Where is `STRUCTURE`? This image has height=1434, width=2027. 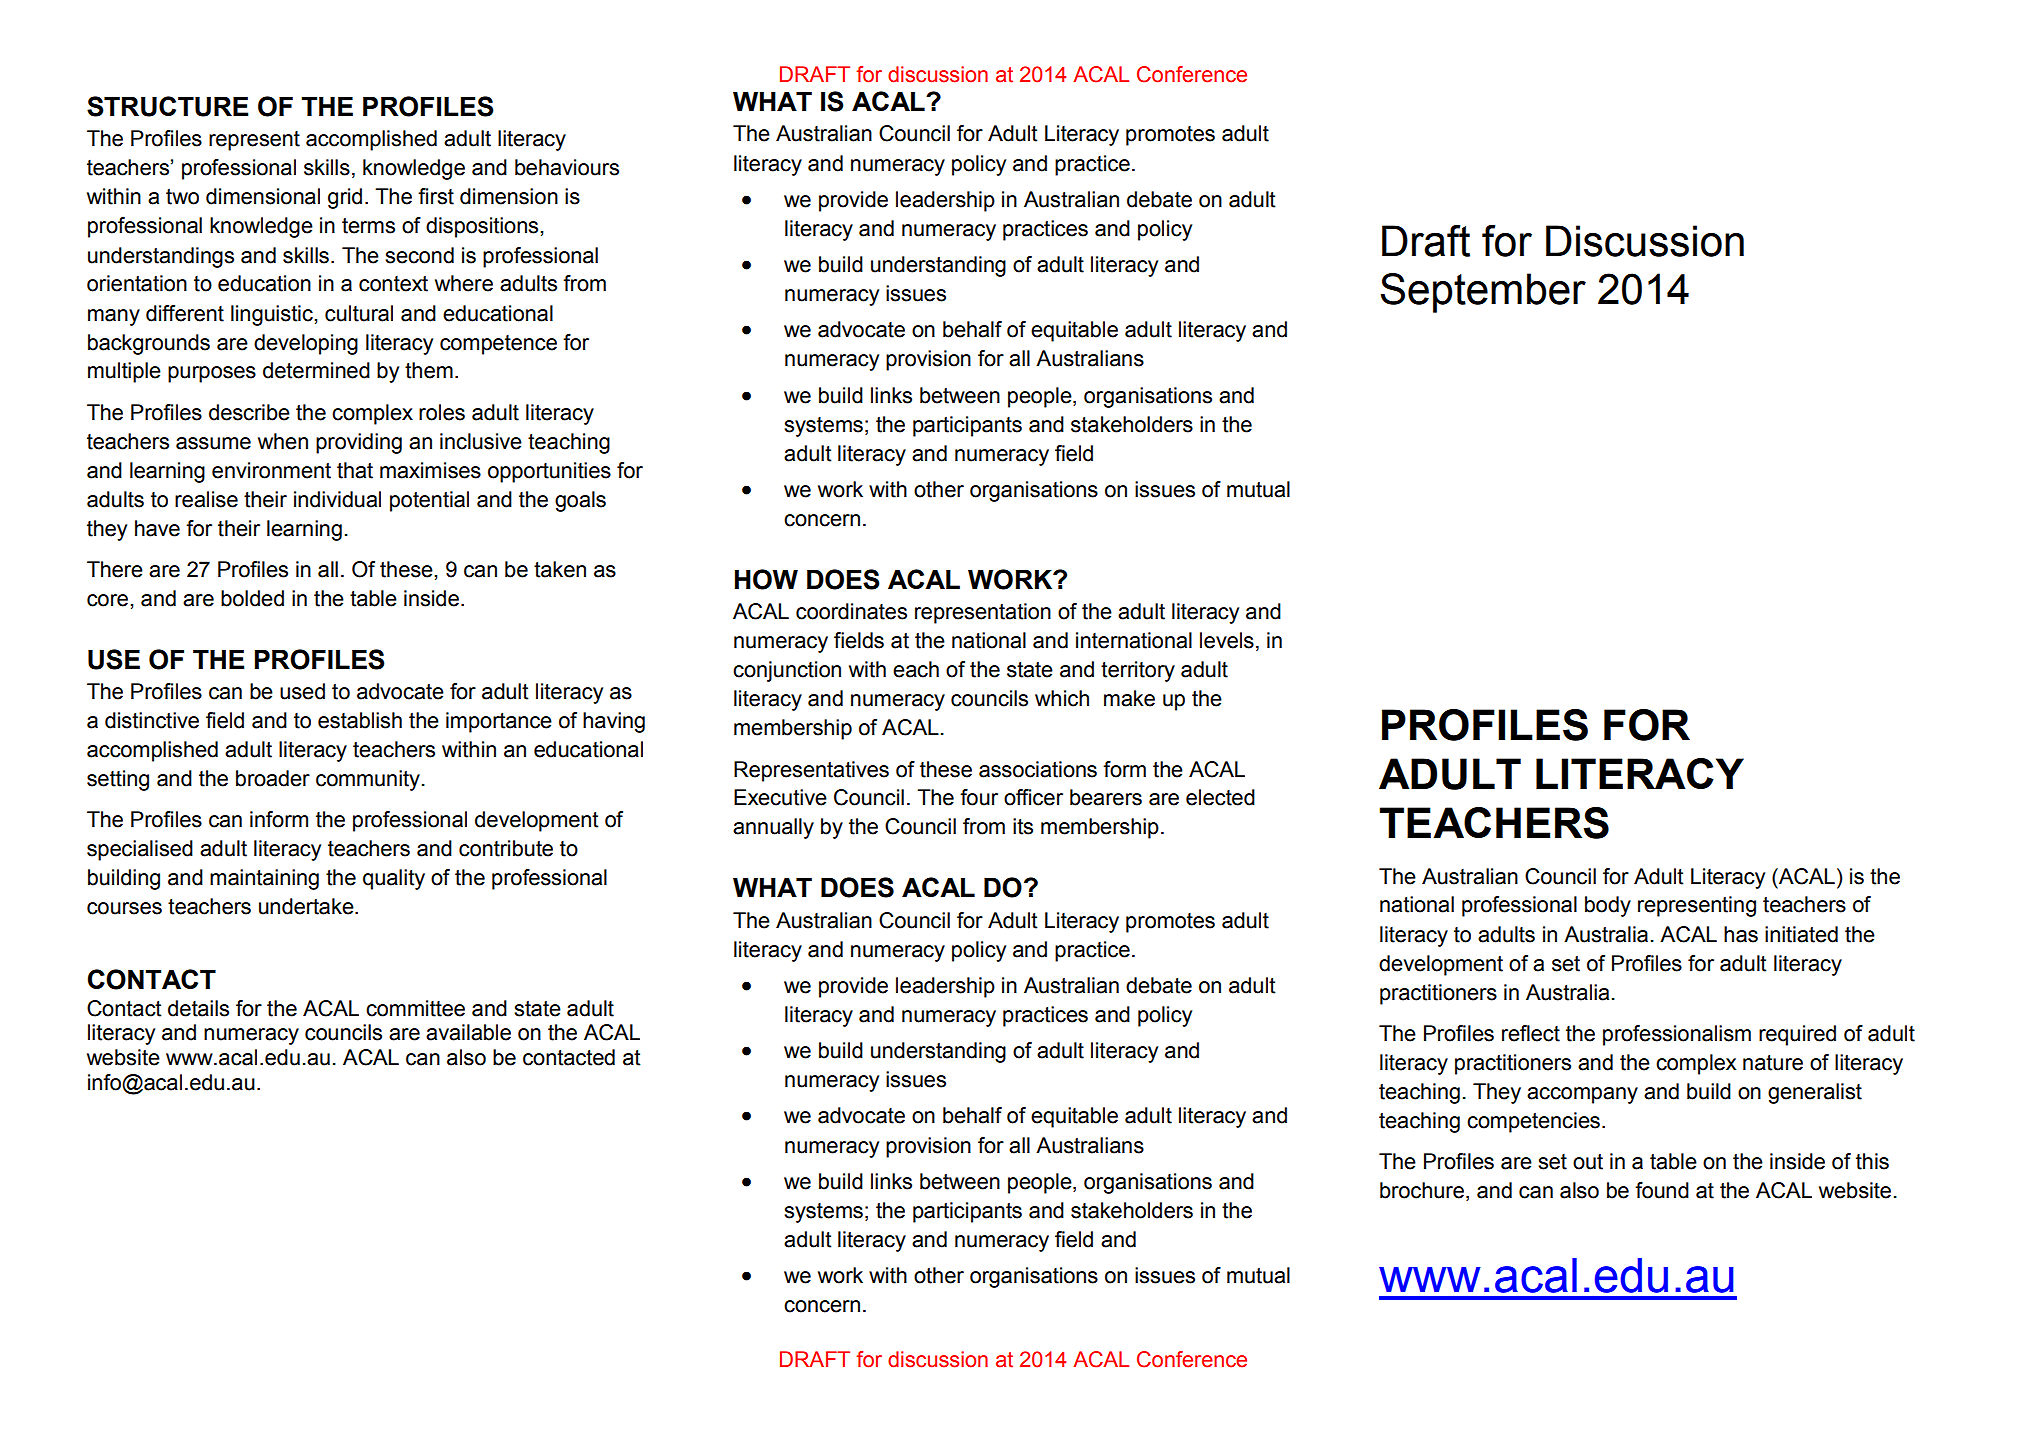
STRUCTURE is located at coordinates (167, 106).
